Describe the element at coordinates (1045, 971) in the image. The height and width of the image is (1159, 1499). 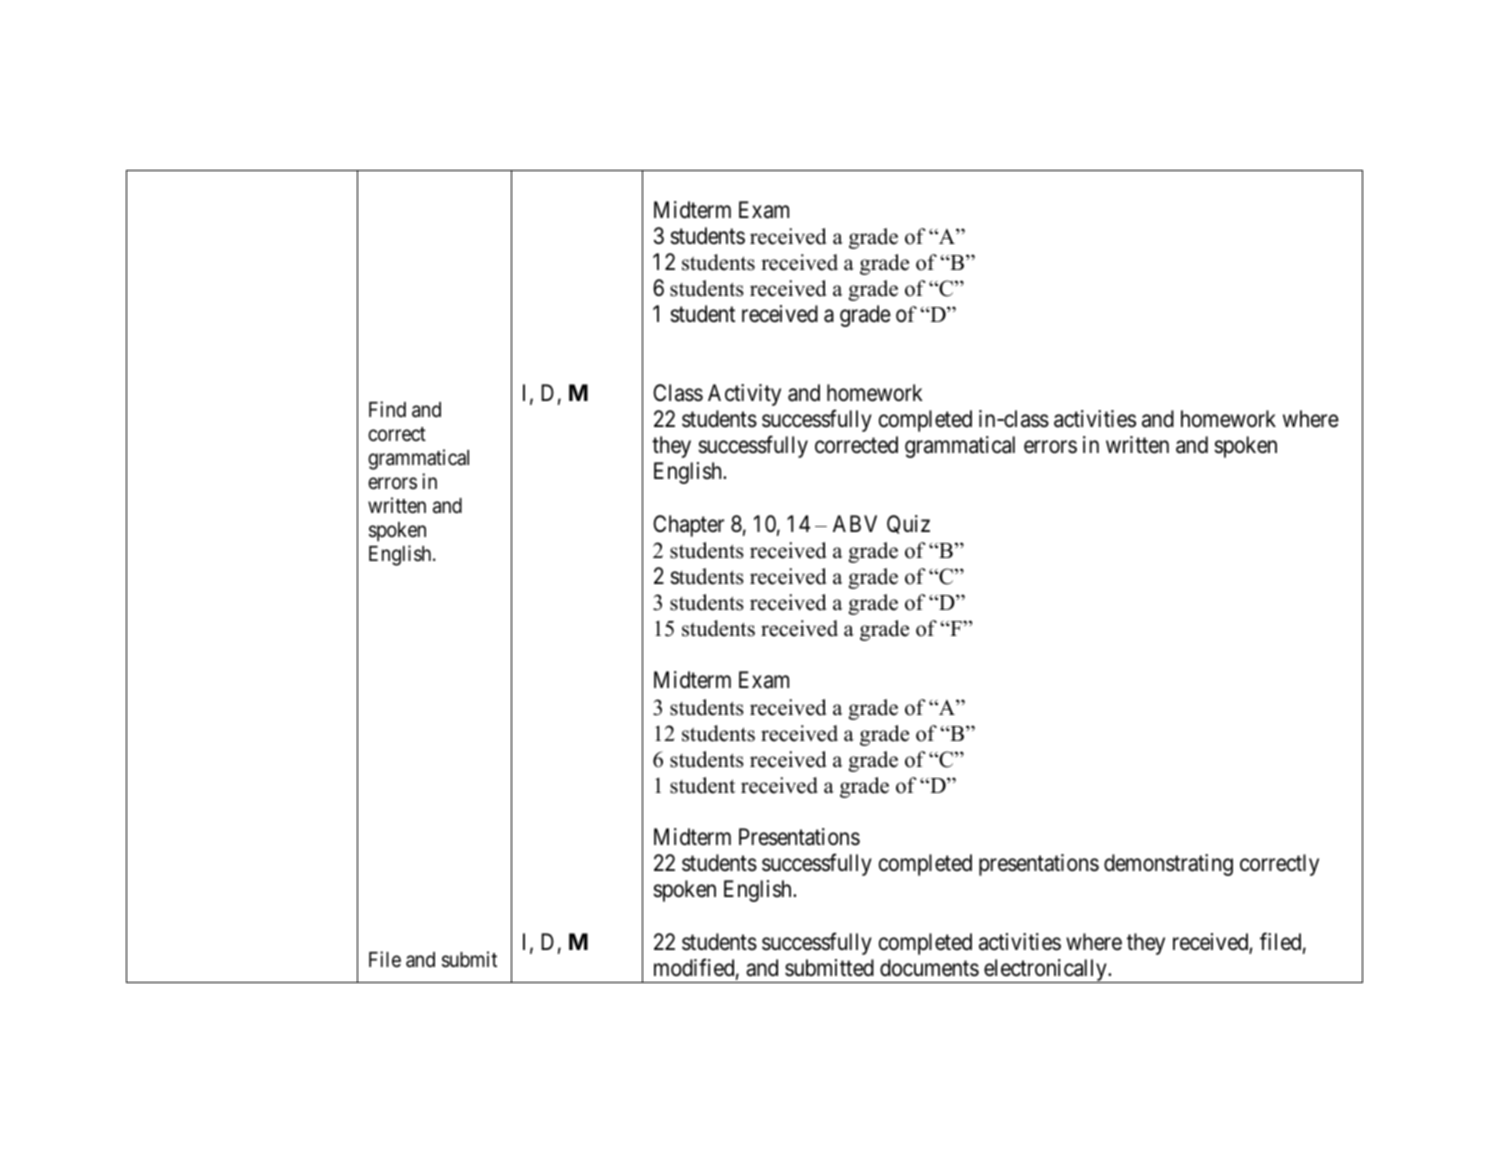
I see `electronically` at that location.
